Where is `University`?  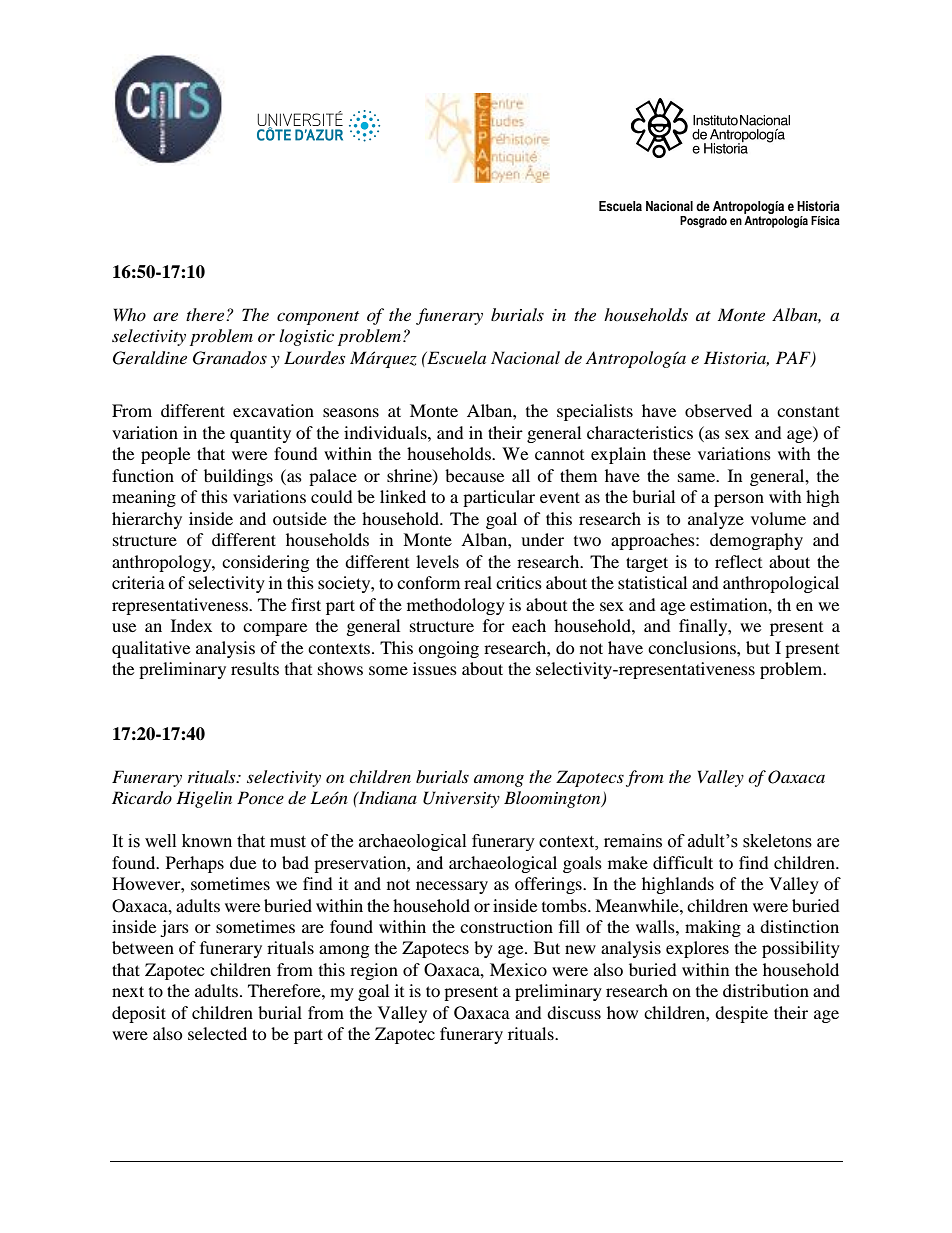
University is located at coordinates (461, 799).
